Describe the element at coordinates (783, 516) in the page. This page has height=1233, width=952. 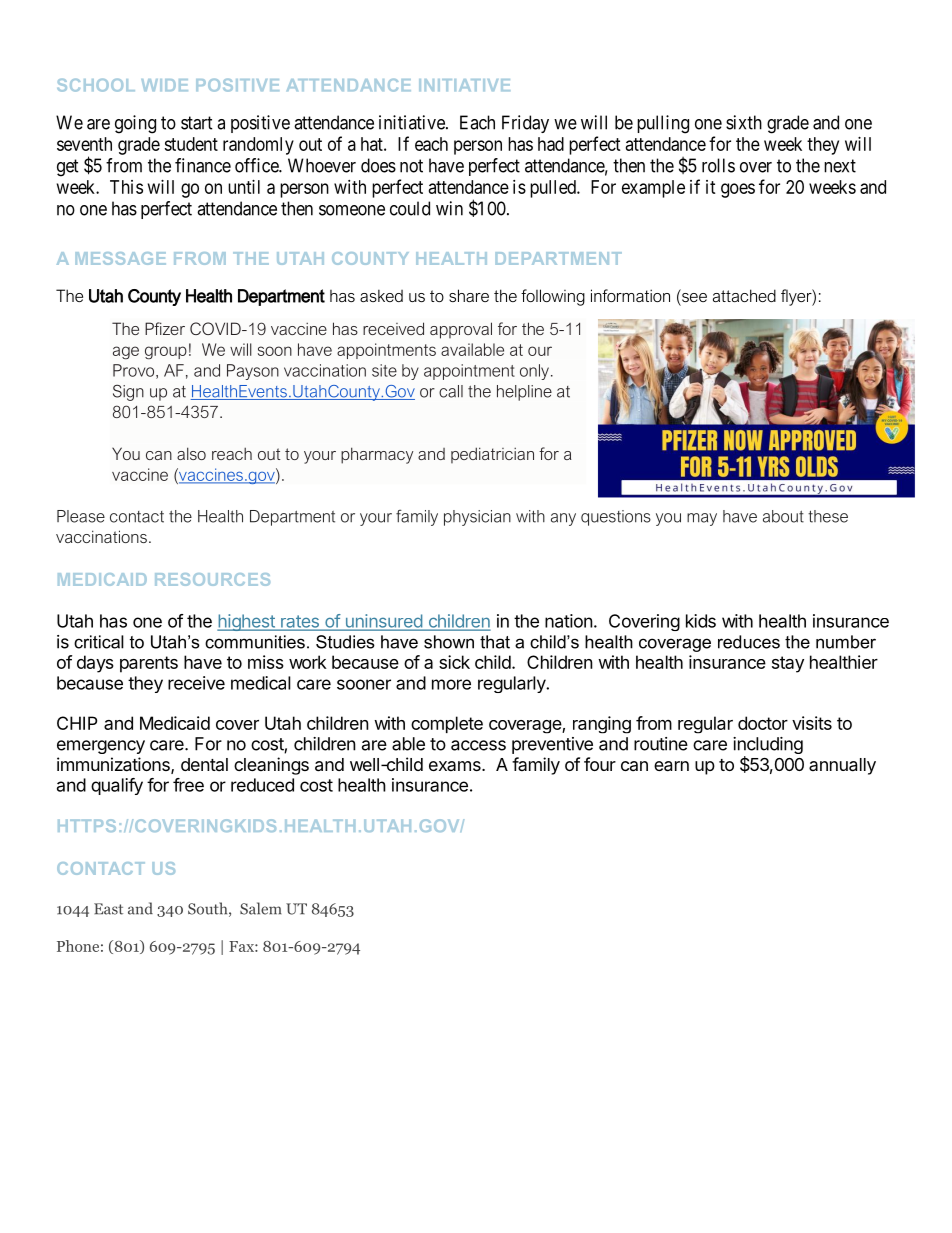
I see `about` at that location.
